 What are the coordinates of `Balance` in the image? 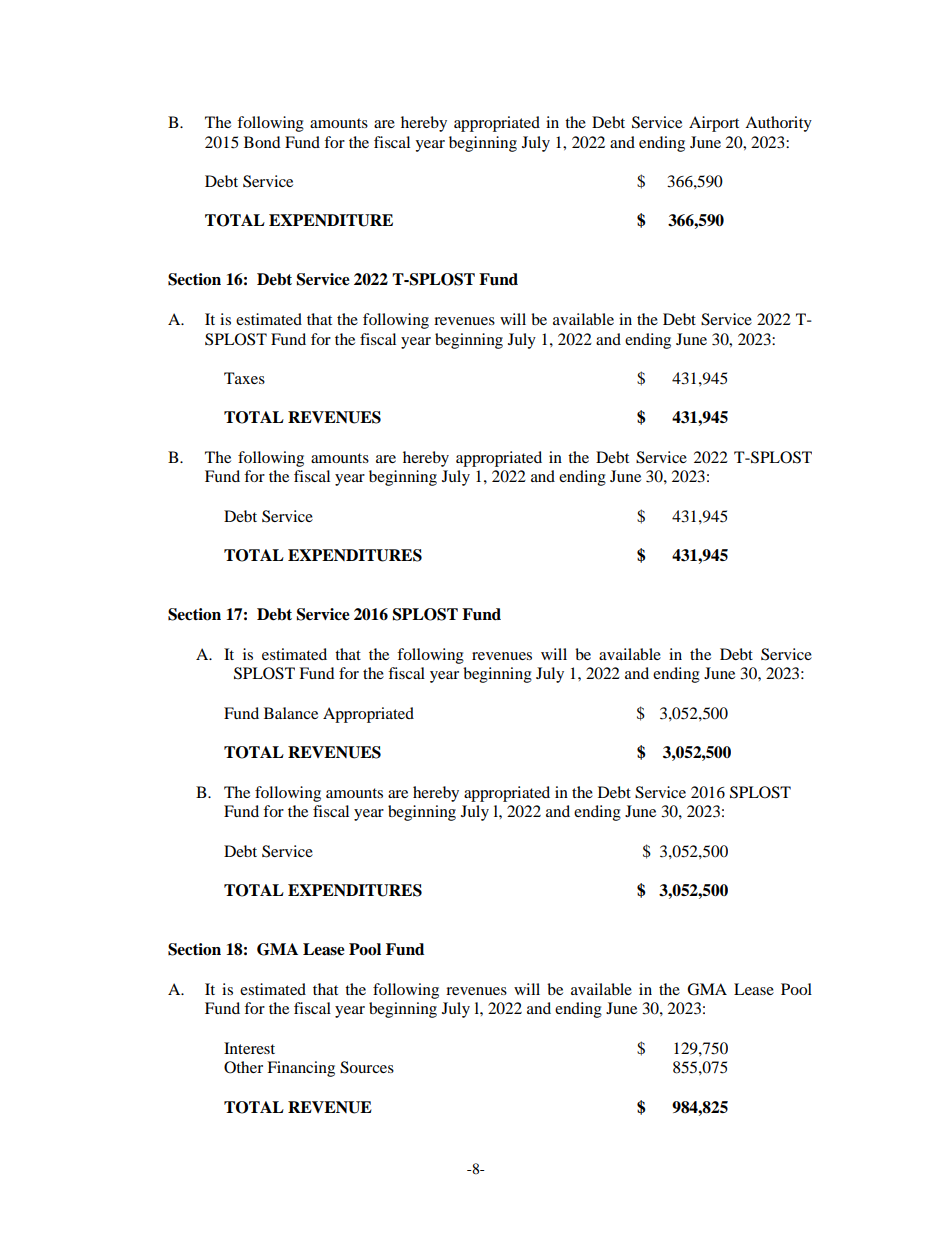 It's located at (291, 713).
